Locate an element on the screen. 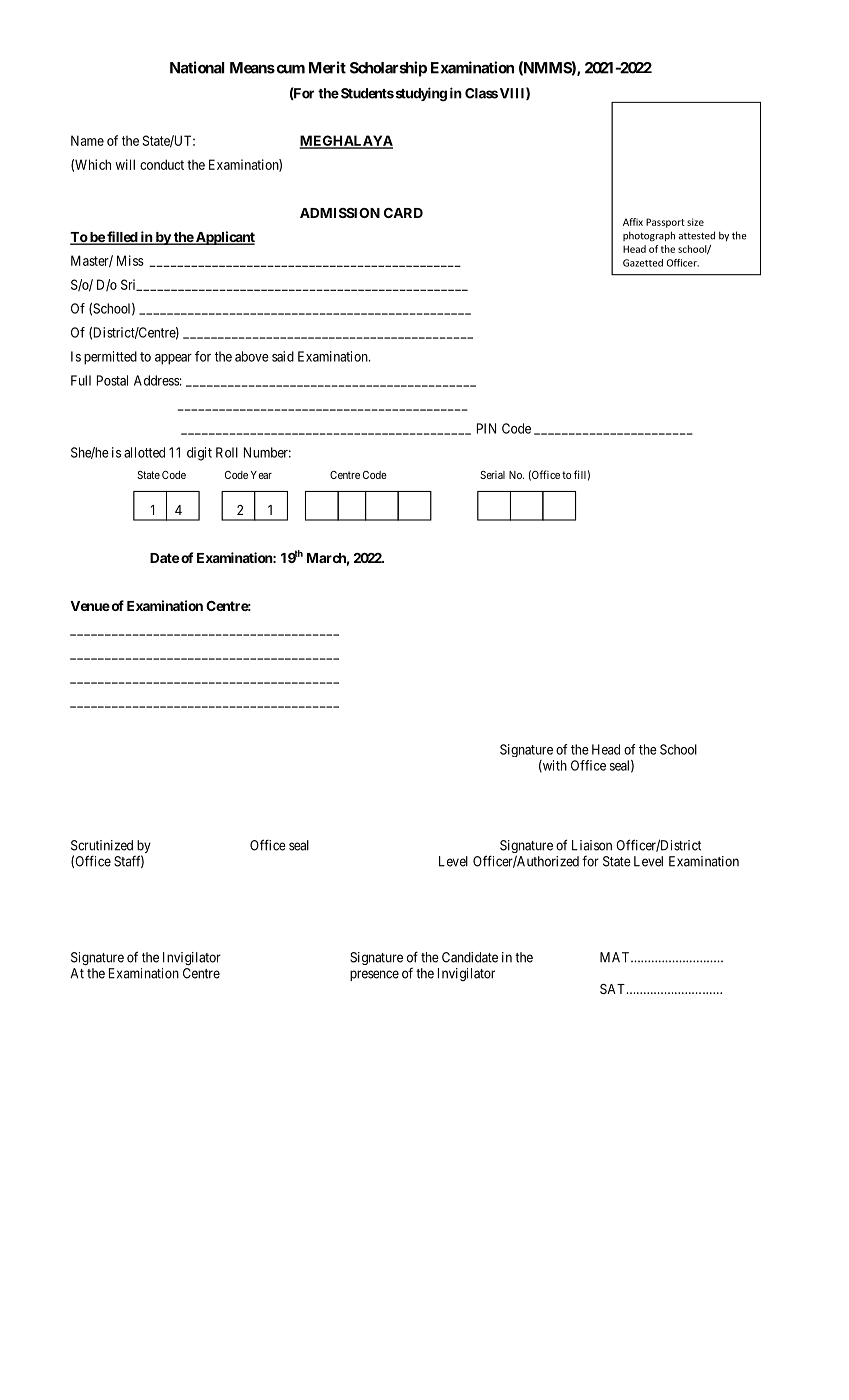 This screenshot has width=849, height=1400. presence is located at coordinates (374, 975).
